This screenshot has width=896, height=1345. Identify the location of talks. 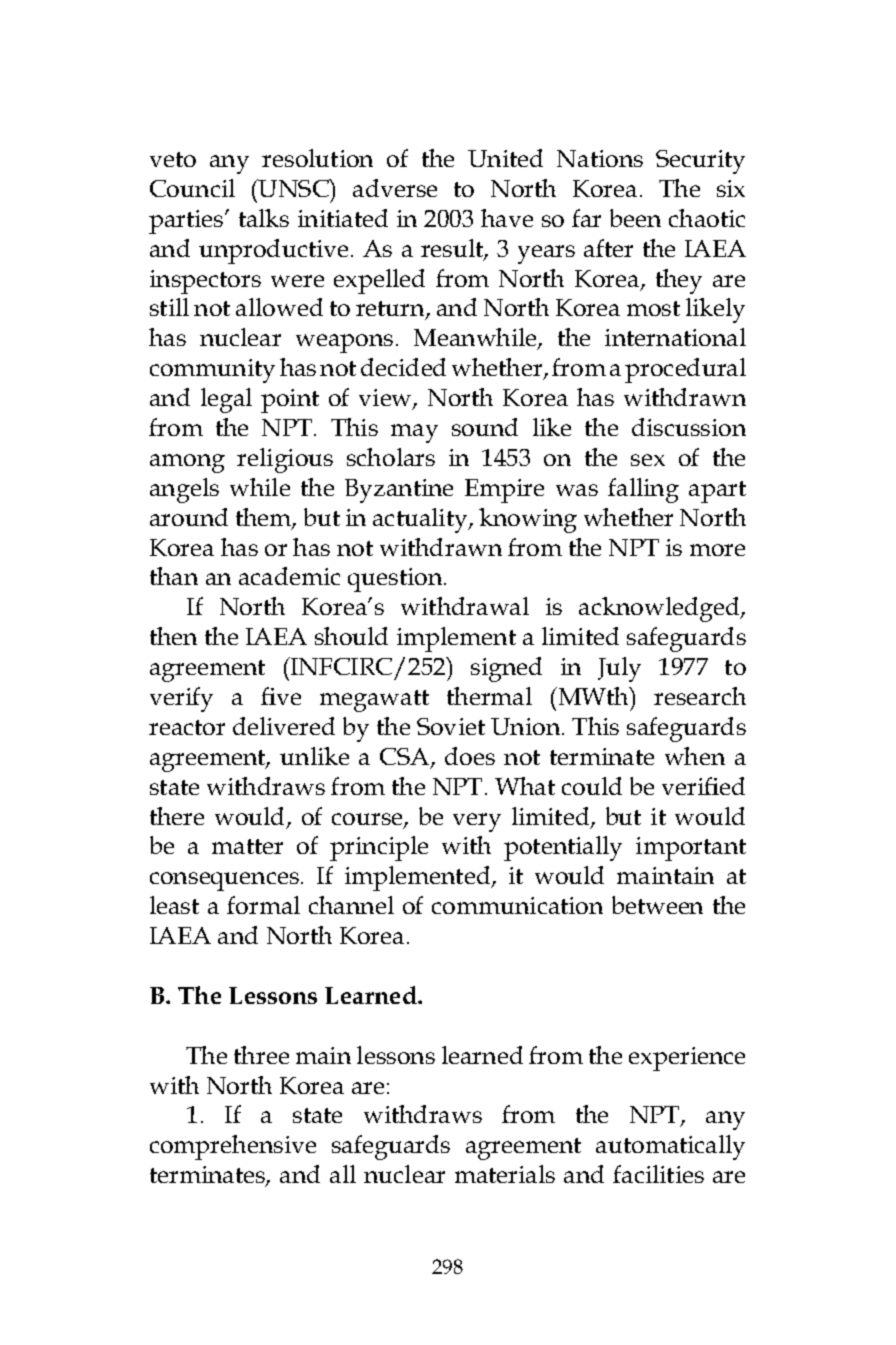
(264, 218).
